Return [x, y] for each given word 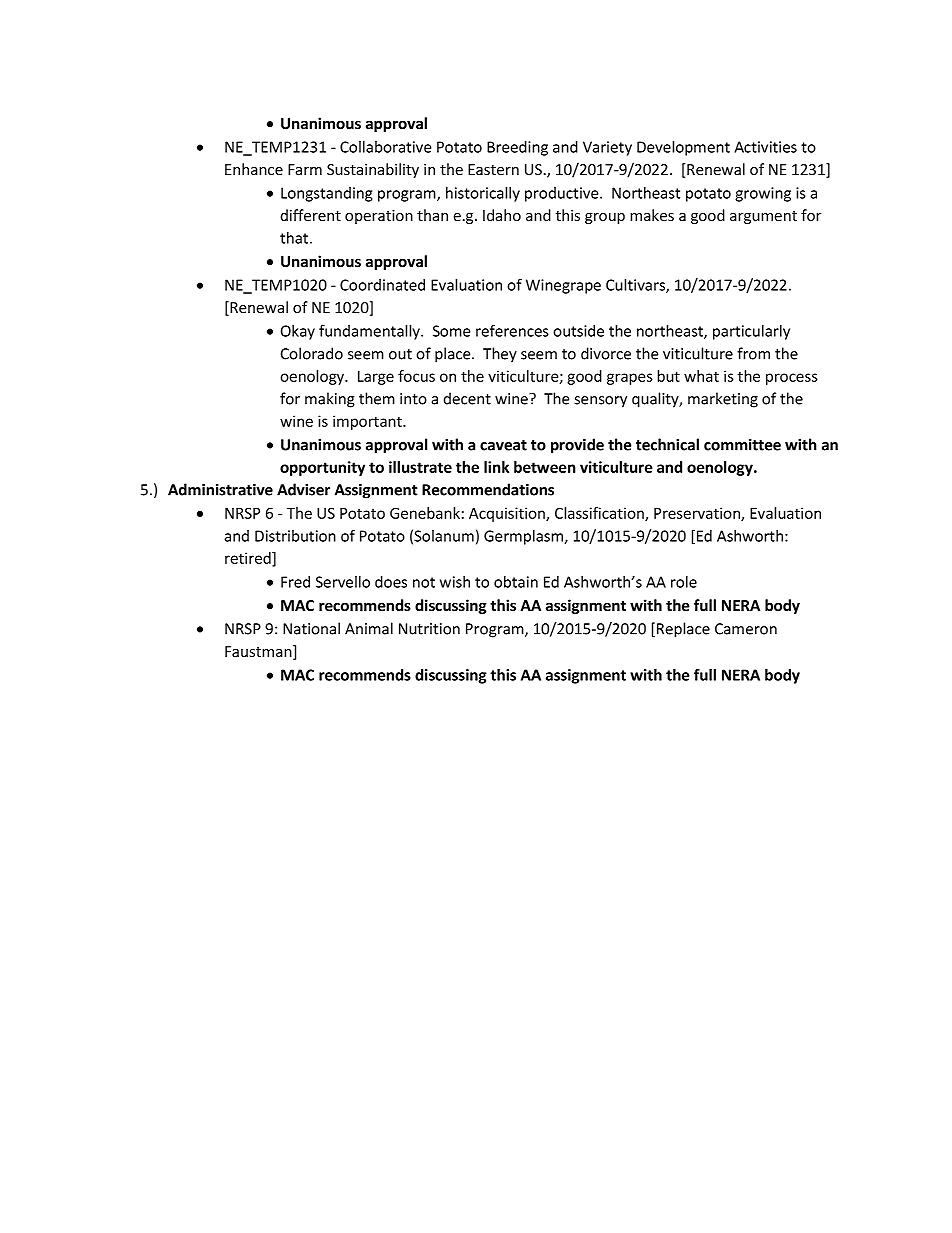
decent [467, 398]
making [330, 400]
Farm [305, 169]
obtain [516, 582]
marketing [723, 400]
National [311, 628]
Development [683, 148]
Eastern [493, 169]
